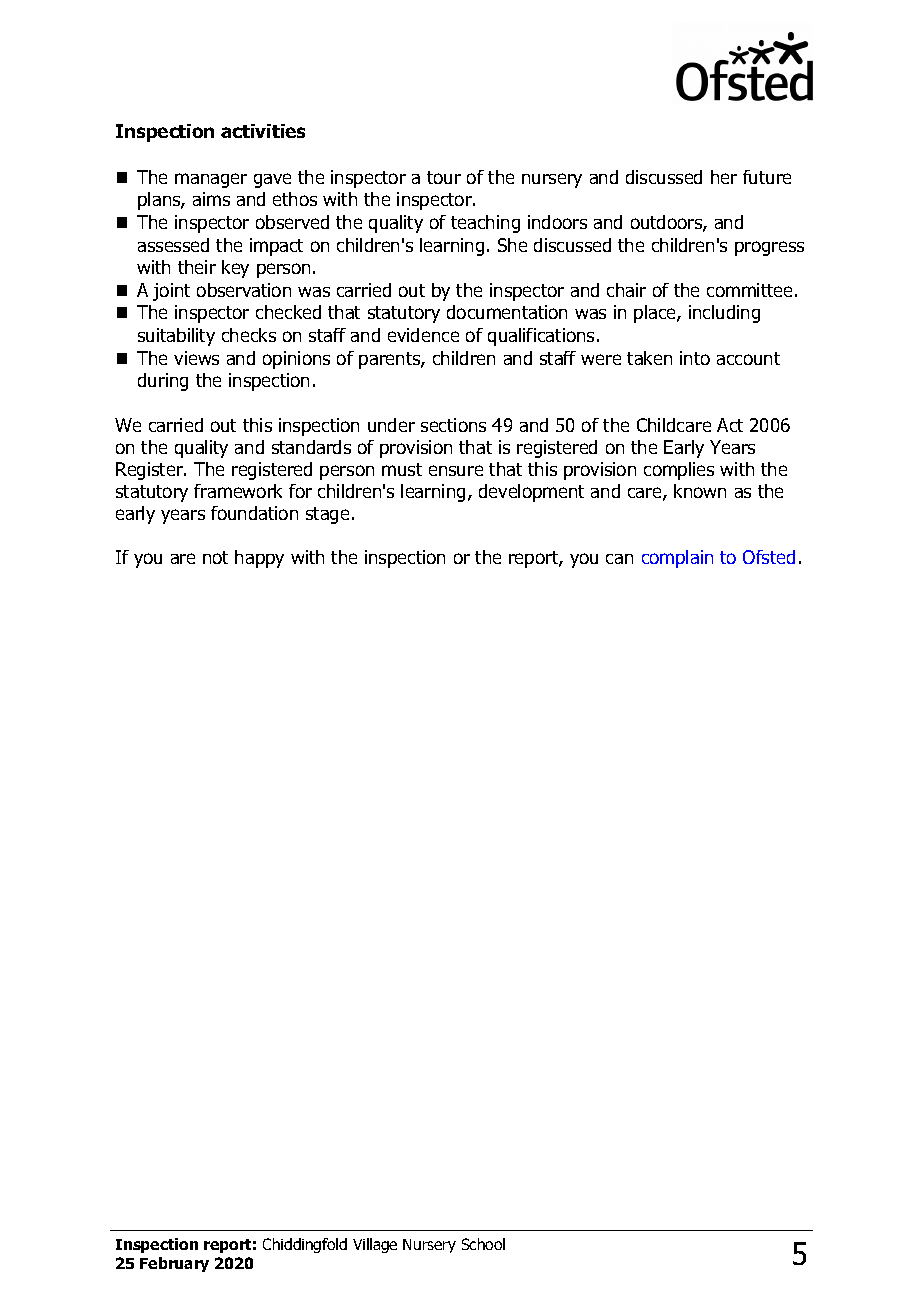 This page has width=924, height=1310. Describe the element at coordinates (174, 1264) in the page. I see `February` at that location.
